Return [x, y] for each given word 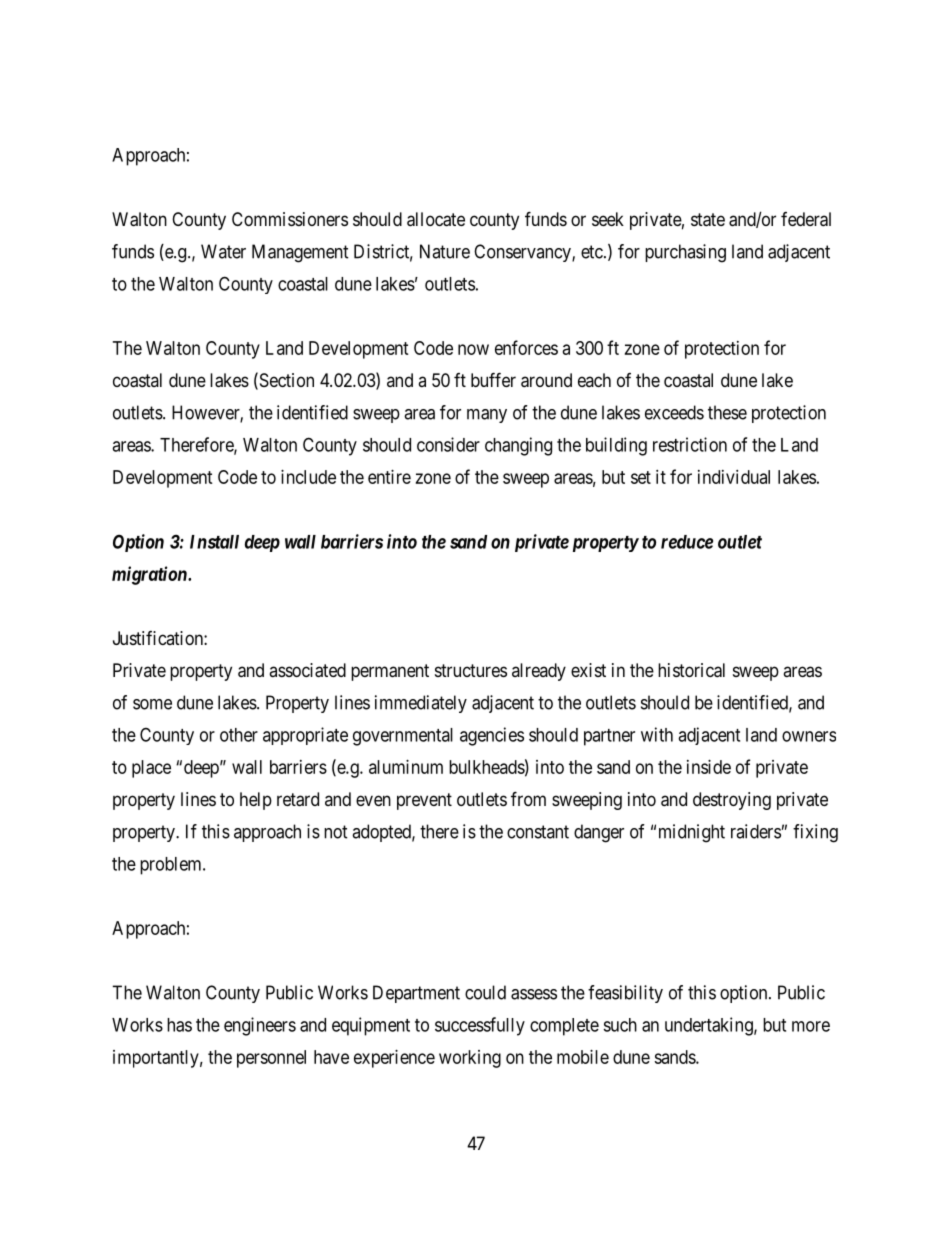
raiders [756, 831]
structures [471, 670]
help [256, 801]
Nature [445, 251]
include [308, 477]
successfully [480, 1026]
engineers [260, 1026]
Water [223, 251]
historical [691, 670]
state [708, 220]
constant [538, 832]
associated [307, 670]
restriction [690, 444]
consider [448, 444]
